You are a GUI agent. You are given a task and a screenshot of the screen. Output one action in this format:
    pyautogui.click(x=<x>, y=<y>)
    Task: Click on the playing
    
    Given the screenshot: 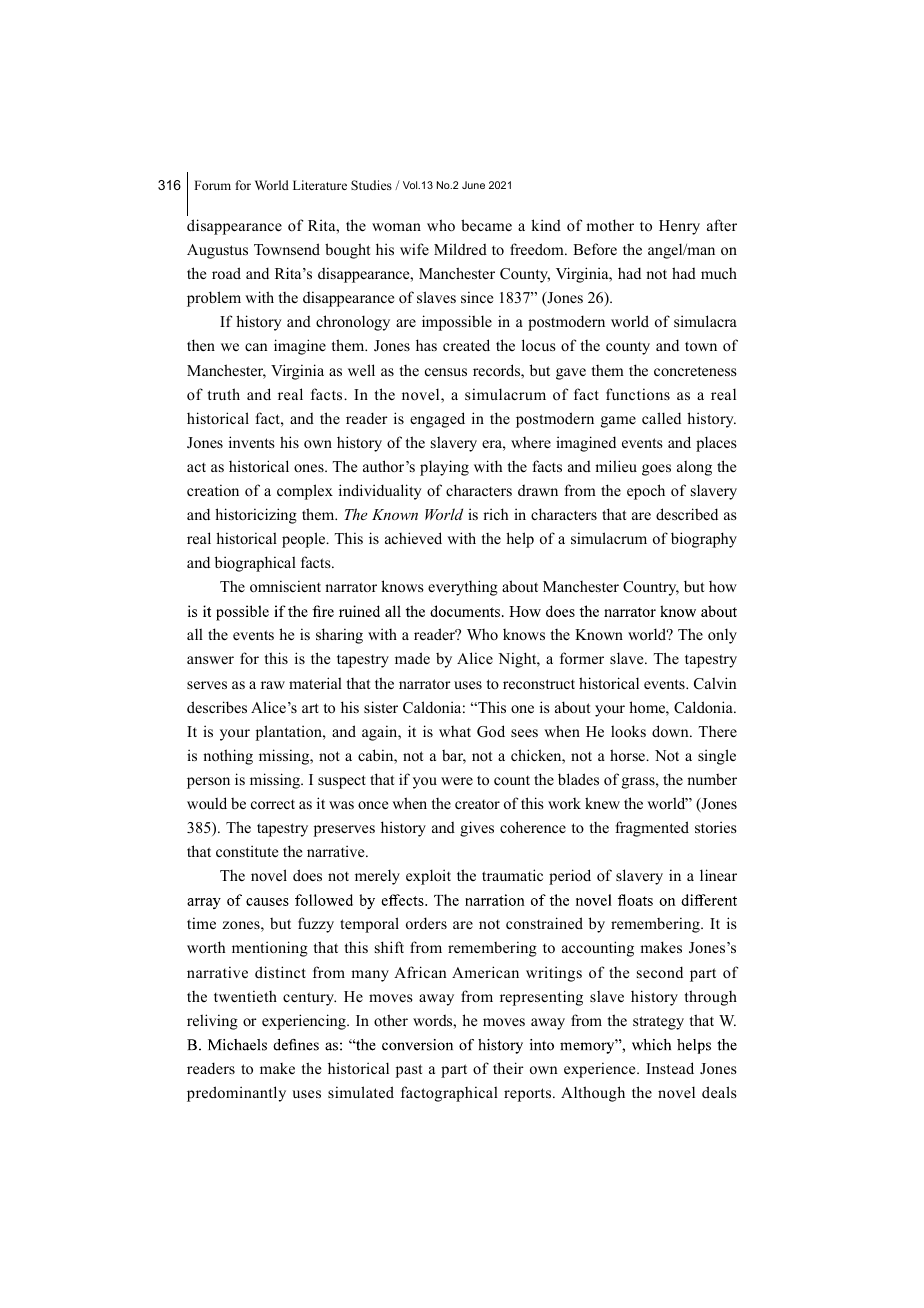 What is the action you would take?
    pyautogui.click(x=444, y=468)
